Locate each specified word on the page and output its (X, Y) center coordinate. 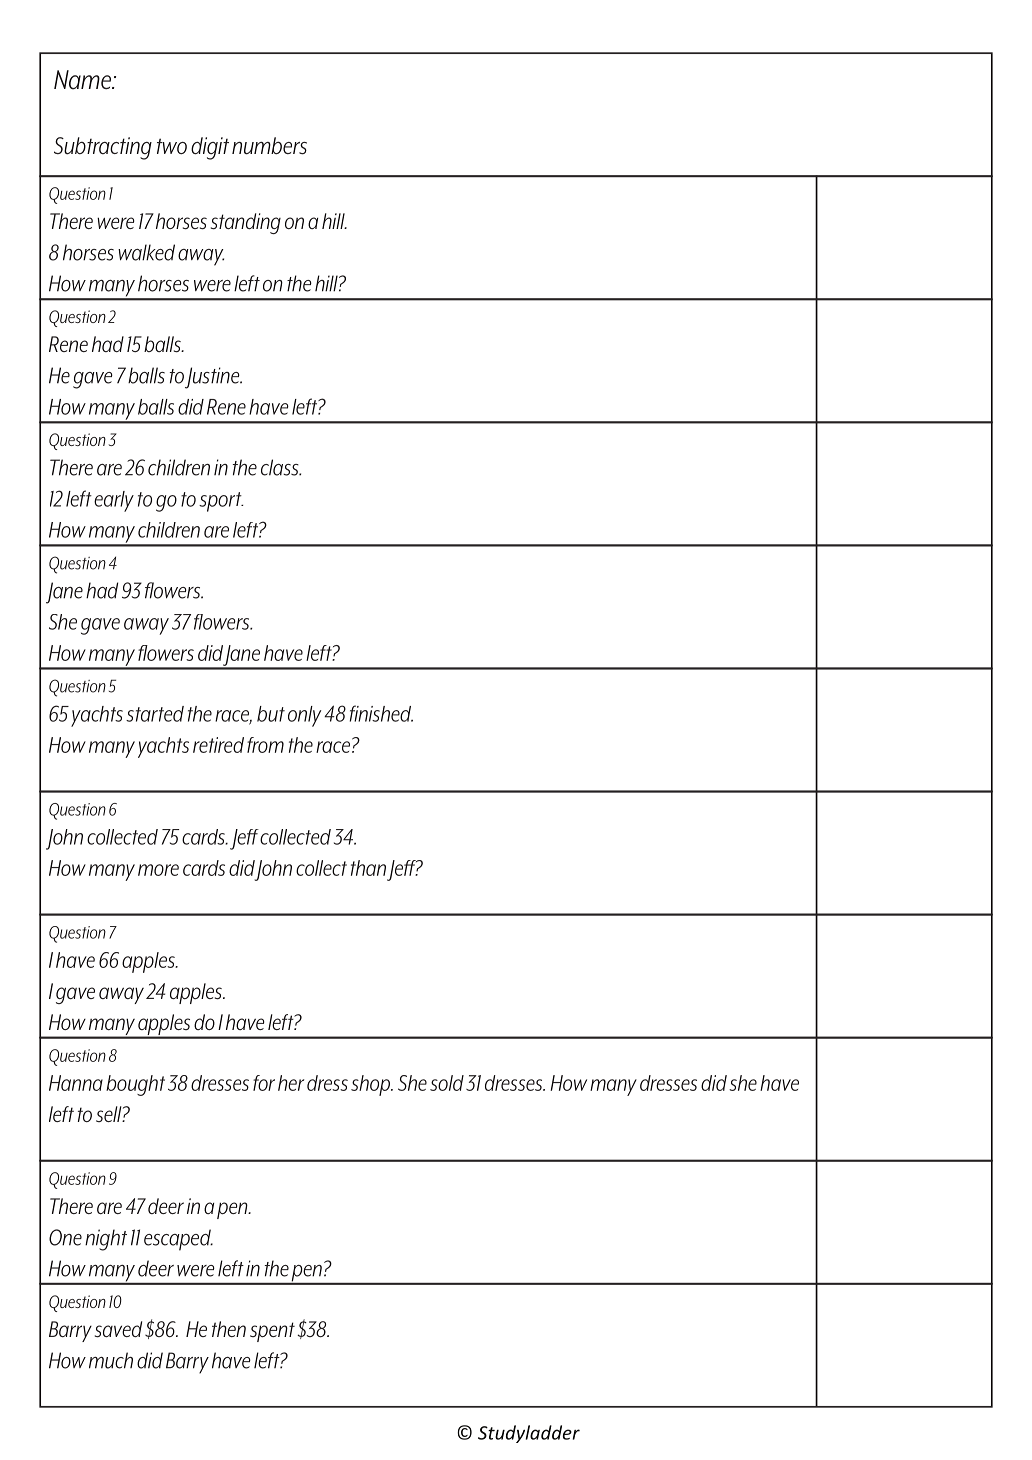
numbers (269, 146)
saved (118, 1329)
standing (246, 223)
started (155, 714)
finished (381, 713)
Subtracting (103, 148)
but (271, 714)
